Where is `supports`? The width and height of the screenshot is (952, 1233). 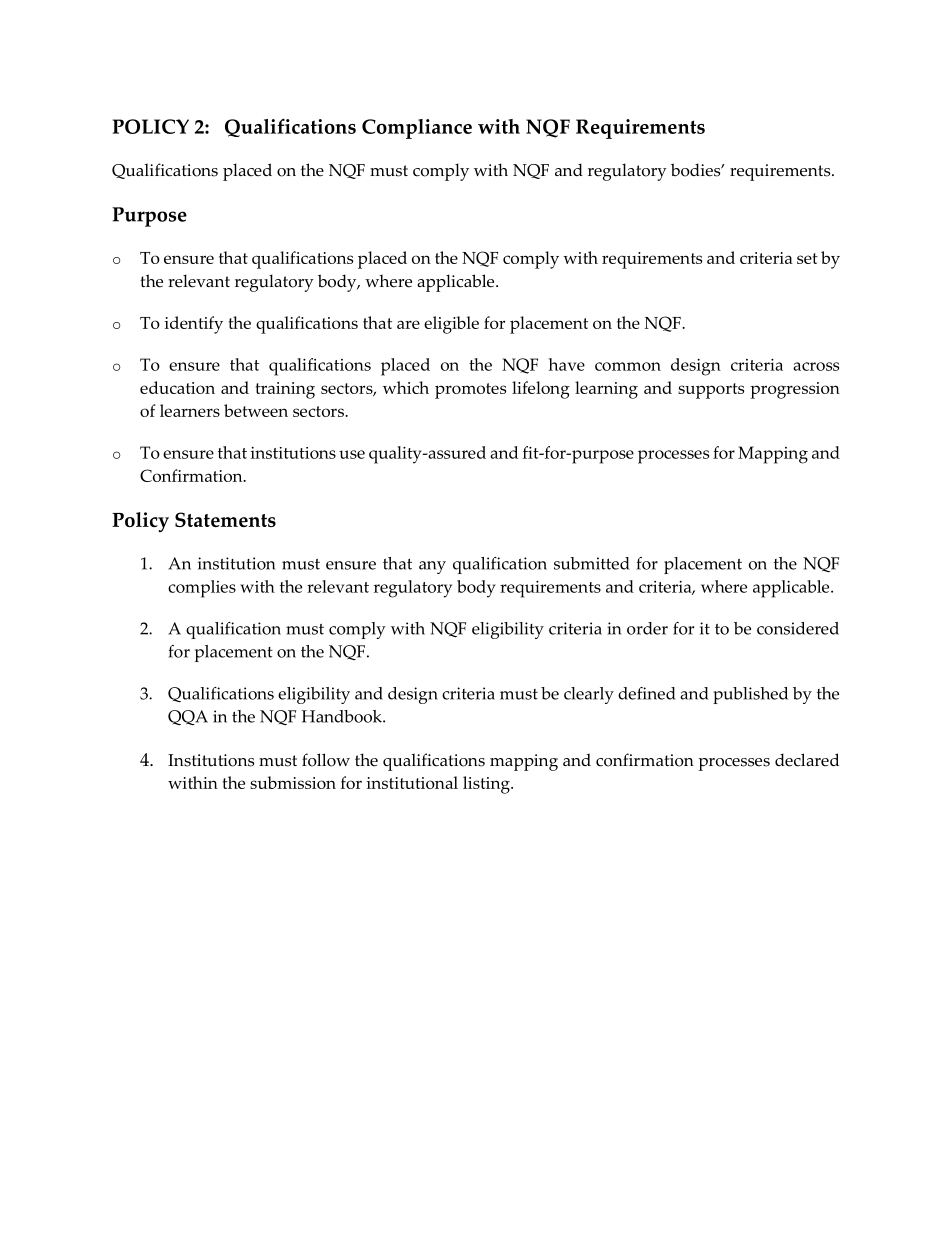 supports is located at coordinates (711, 391).
